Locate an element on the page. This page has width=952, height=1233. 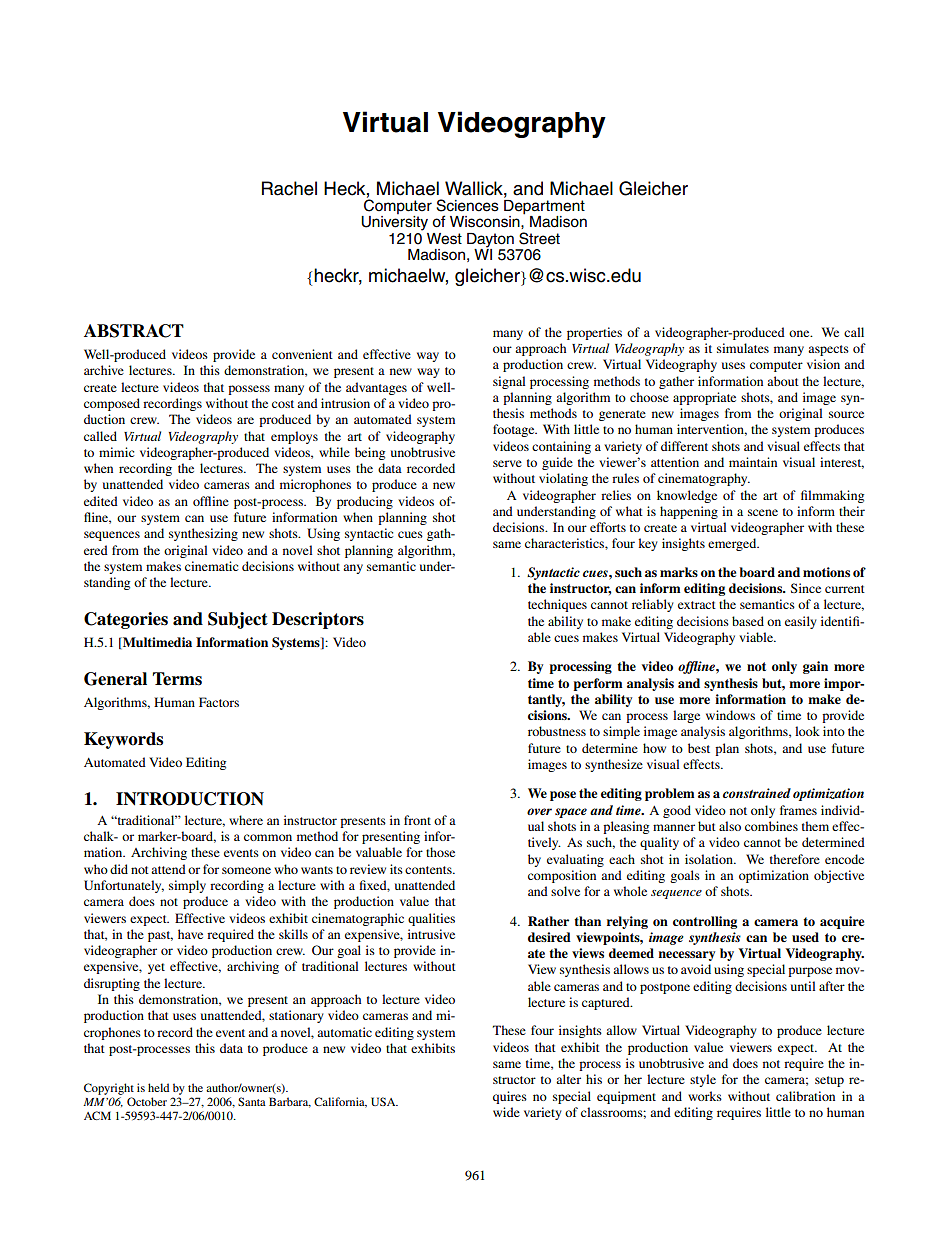
serve is located at coordinates (507, 463).
